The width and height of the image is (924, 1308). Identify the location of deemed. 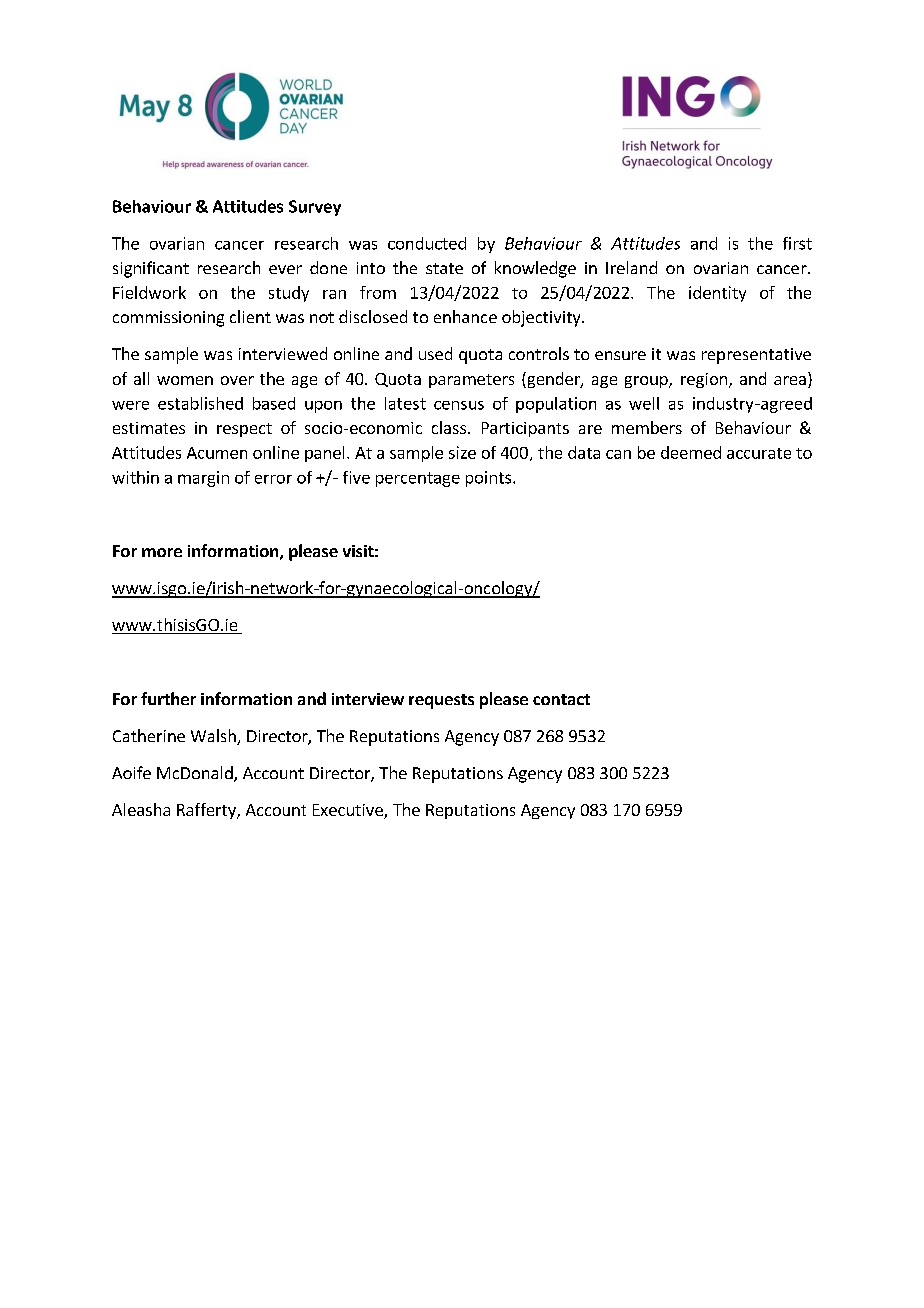
(691, 452).
